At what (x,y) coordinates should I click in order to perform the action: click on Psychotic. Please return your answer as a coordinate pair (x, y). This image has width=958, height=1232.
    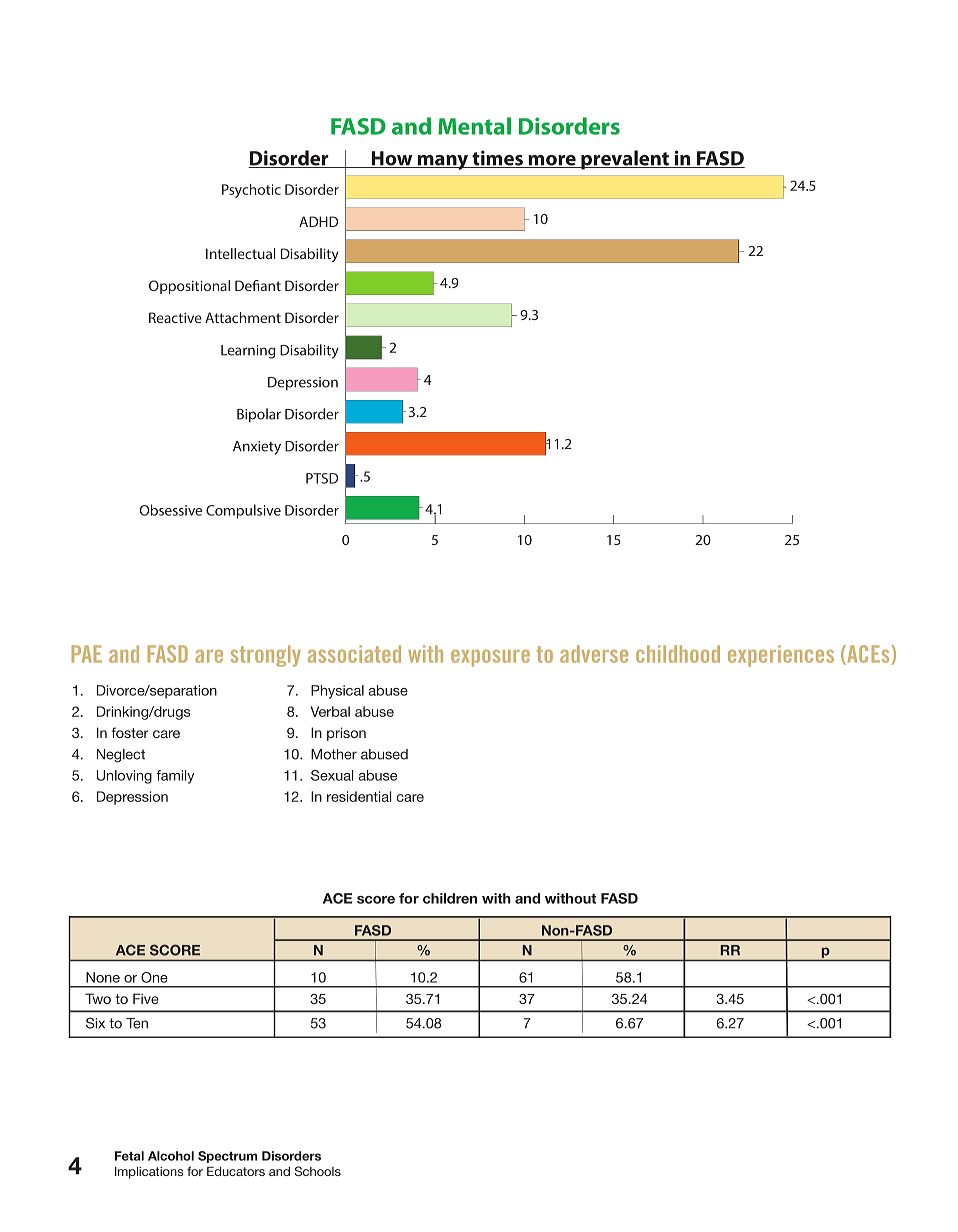
    Looking at the image, I should click on (251, 191).
